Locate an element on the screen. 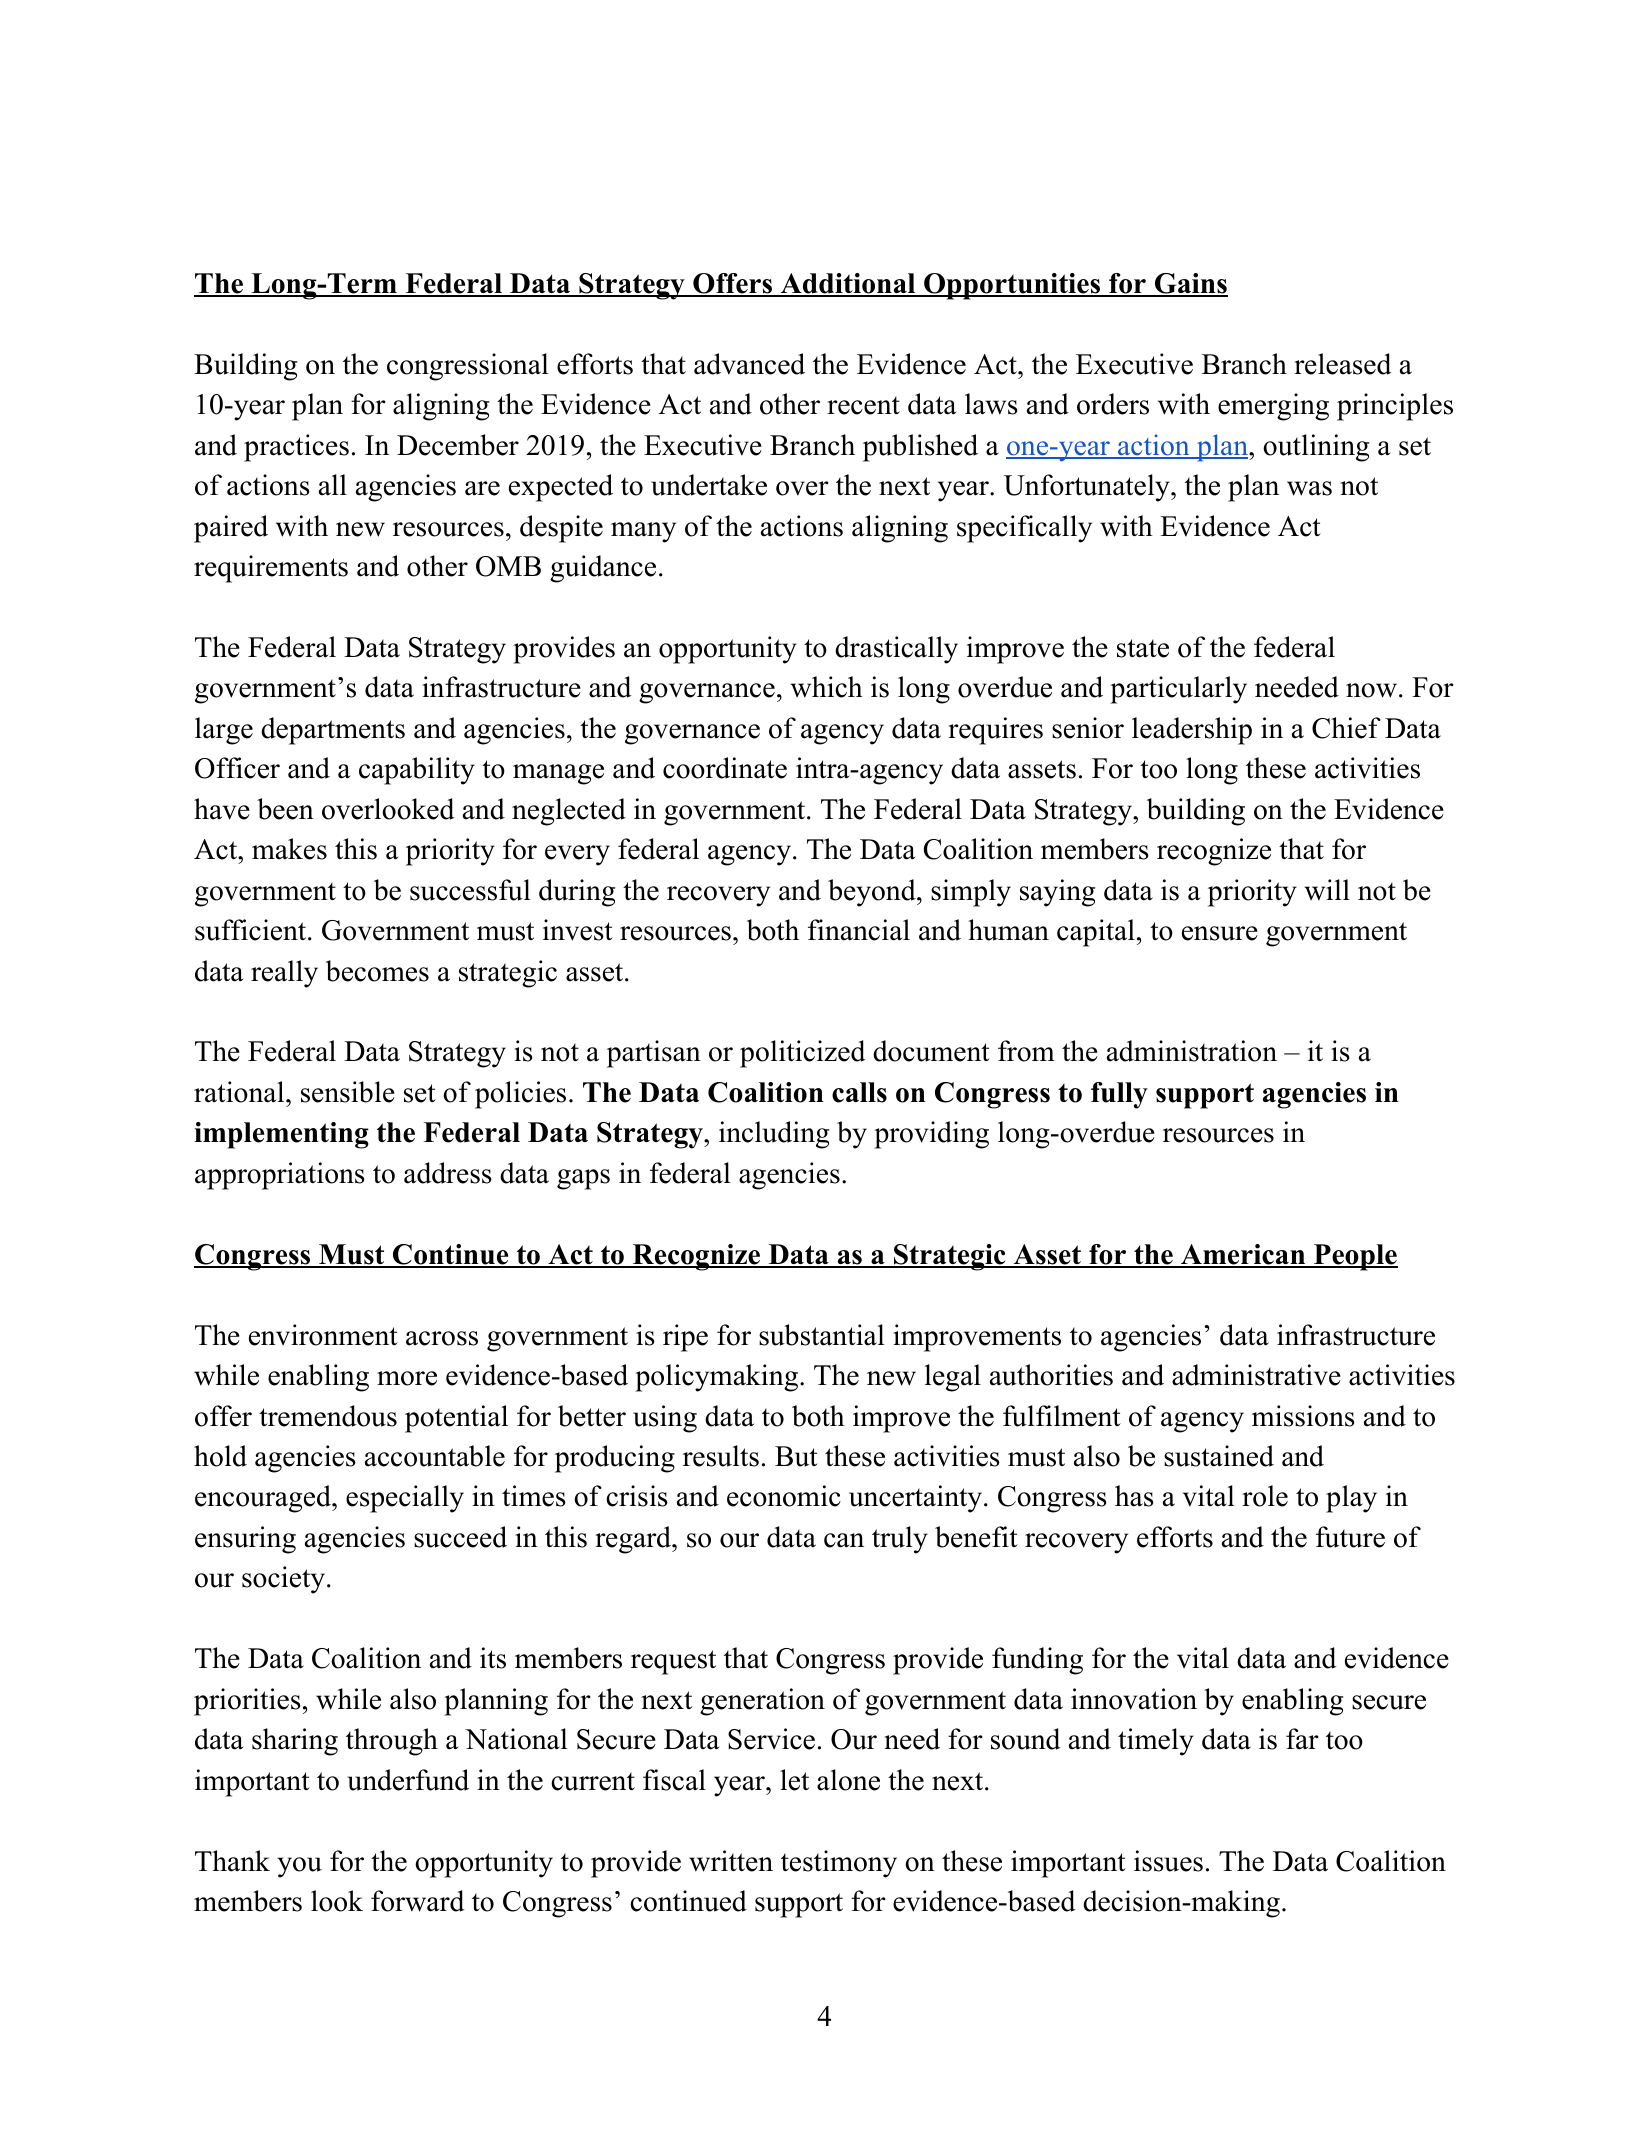 Image resolution: width=1651 pixels, height=2136 pixels. practices is located at coordinates (296, 448).
